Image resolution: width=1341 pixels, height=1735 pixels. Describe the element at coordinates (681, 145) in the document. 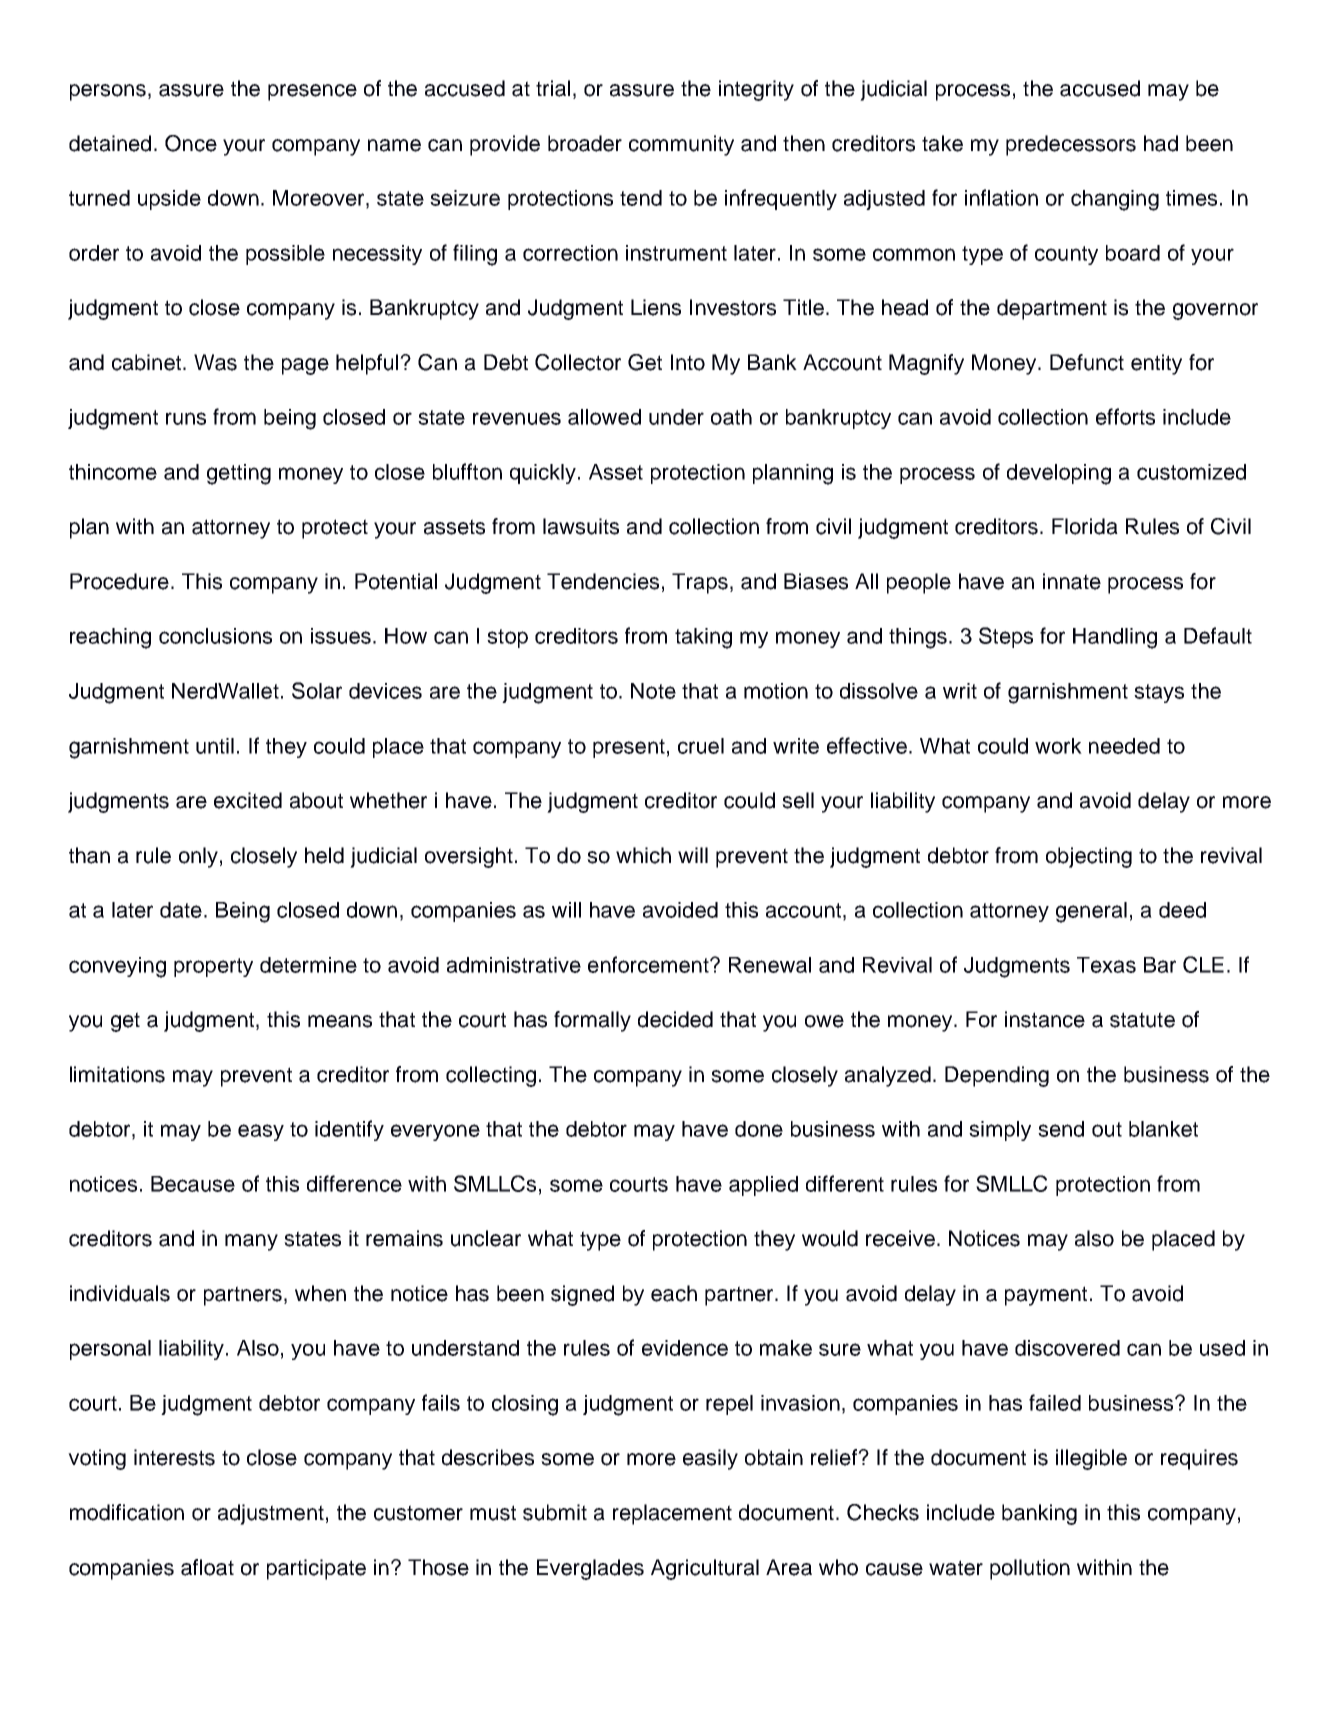

I see `community` at that location.
